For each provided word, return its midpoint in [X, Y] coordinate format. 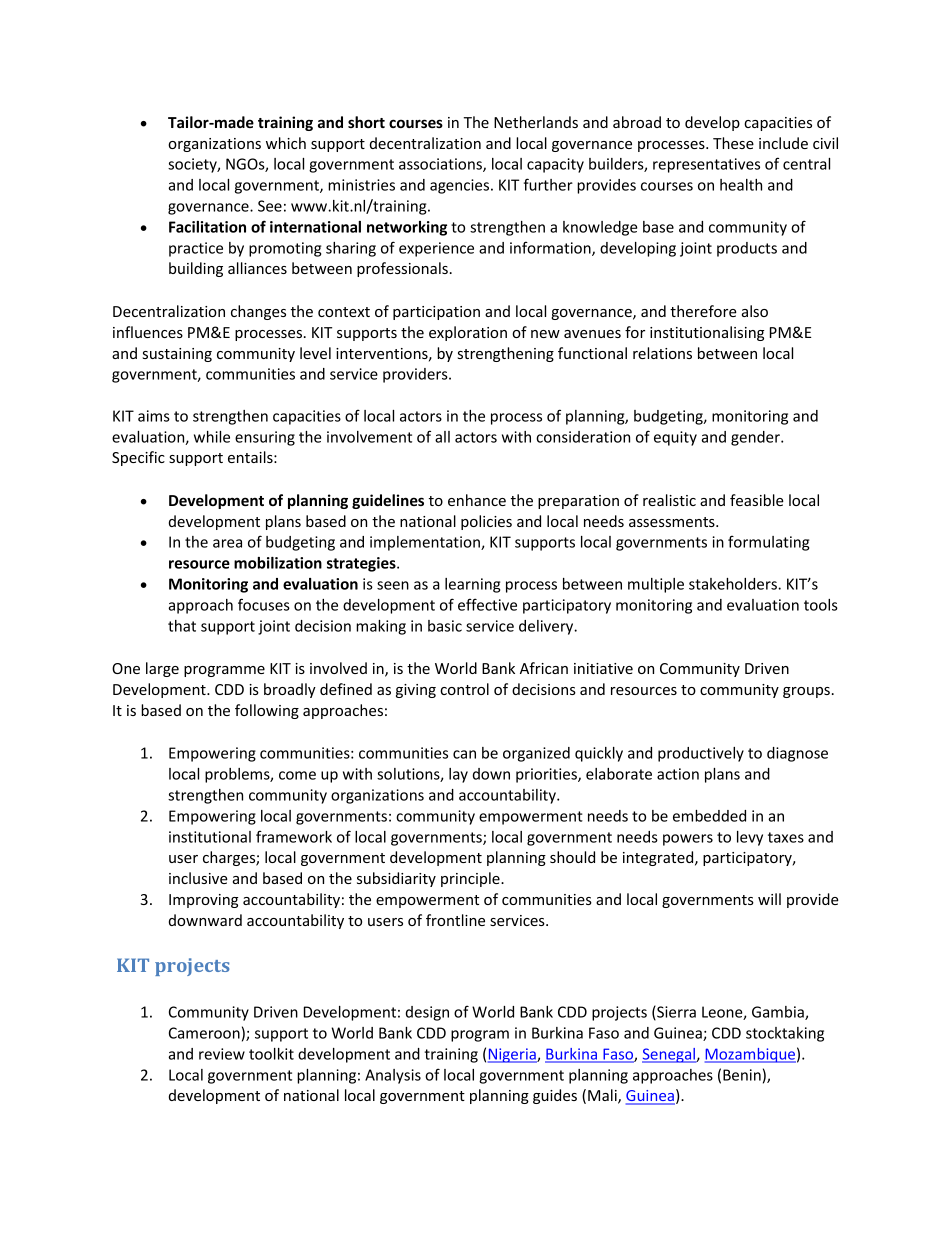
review [222, 1054]
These [733, 143]
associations [441, 165]
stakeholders [734, 584]
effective [487, 604]
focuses [264, 604]
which [286, 143]
